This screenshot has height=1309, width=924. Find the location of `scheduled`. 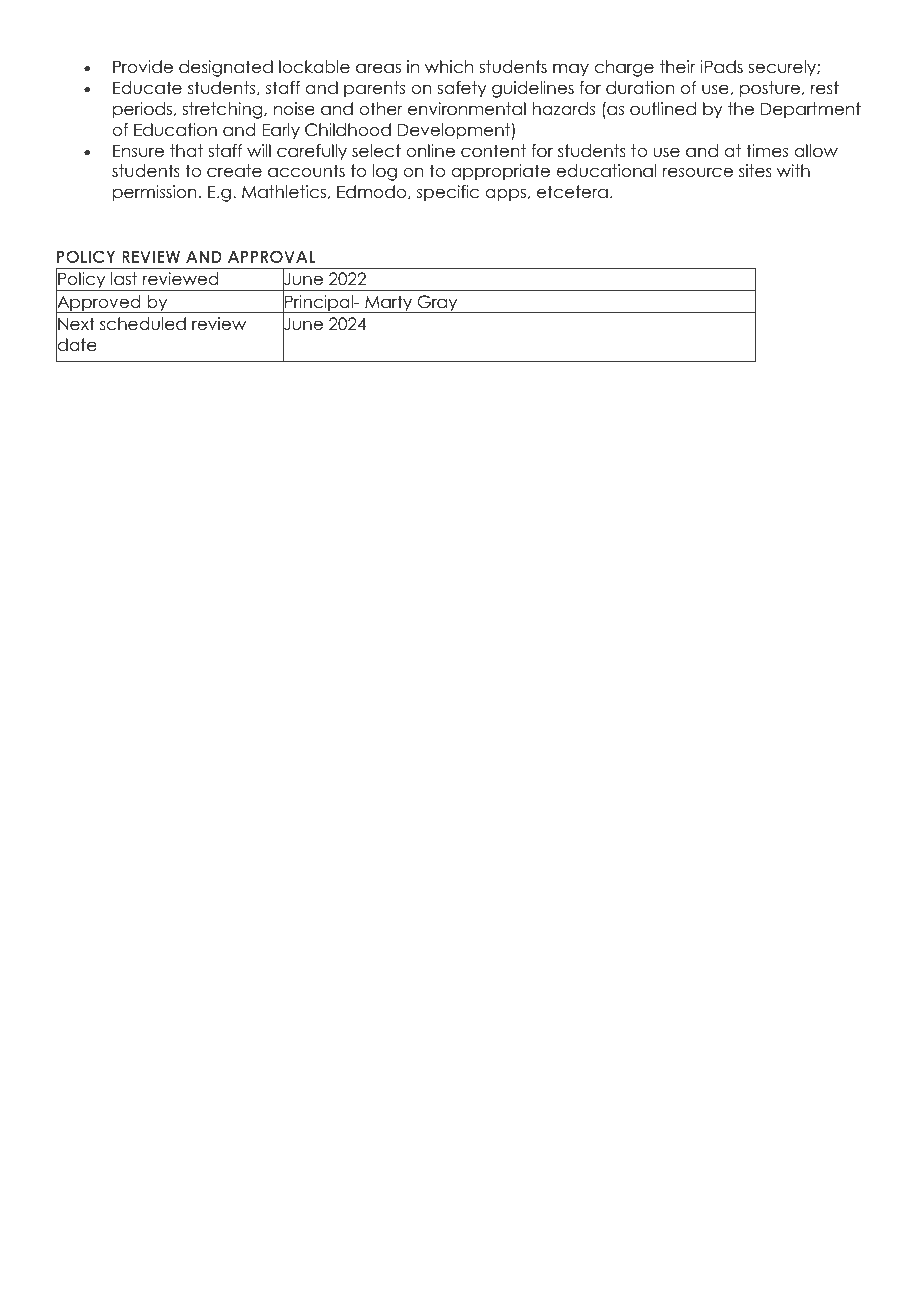

scheduled is located at coordinates (143, 324).
